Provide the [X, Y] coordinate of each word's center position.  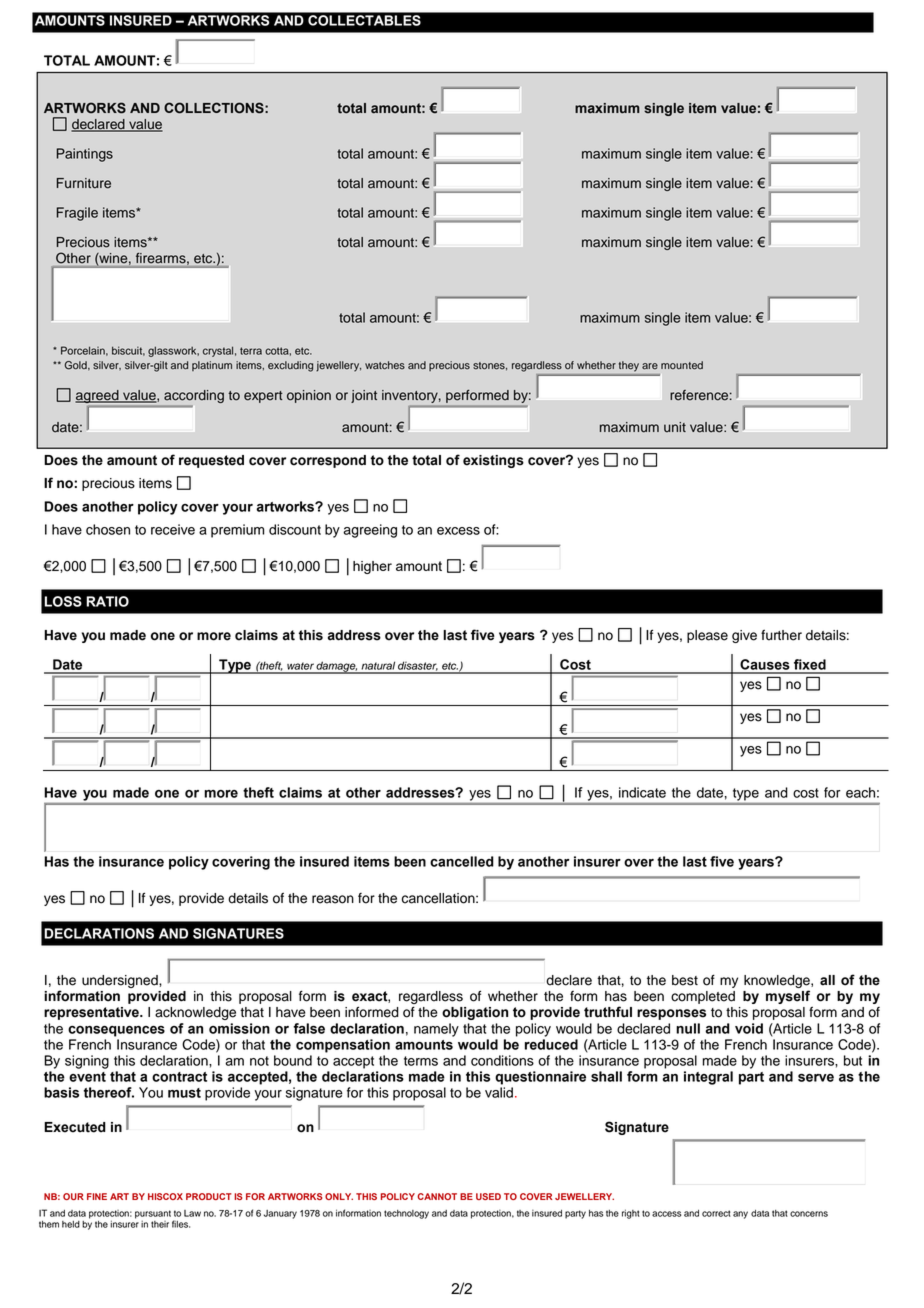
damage [336, 667]
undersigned [121, 981]
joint [364, 396]
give [744, 636]
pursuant [153, 1214]
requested [211, 461]
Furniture [84, 183]
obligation [475, 1013]
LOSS [63, 601]
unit [675, 427]
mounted [682, 365]
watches [385, 365]
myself [788, 997]
